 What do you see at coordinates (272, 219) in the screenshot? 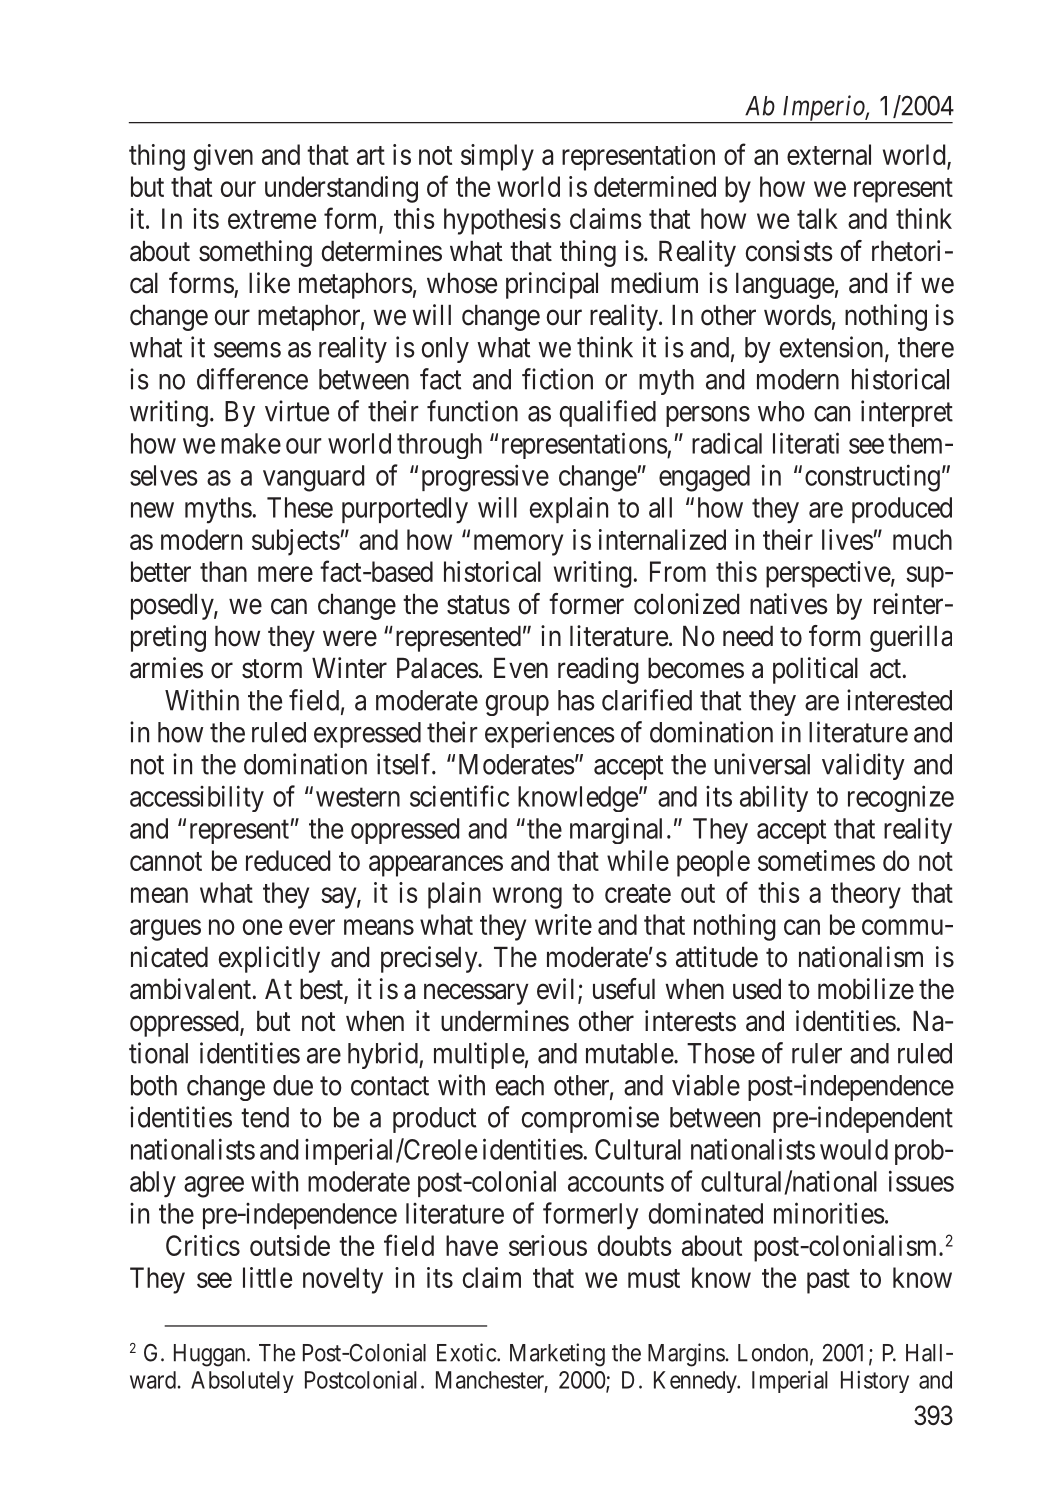
I see `extreme` at bounding box center [272, 219].
